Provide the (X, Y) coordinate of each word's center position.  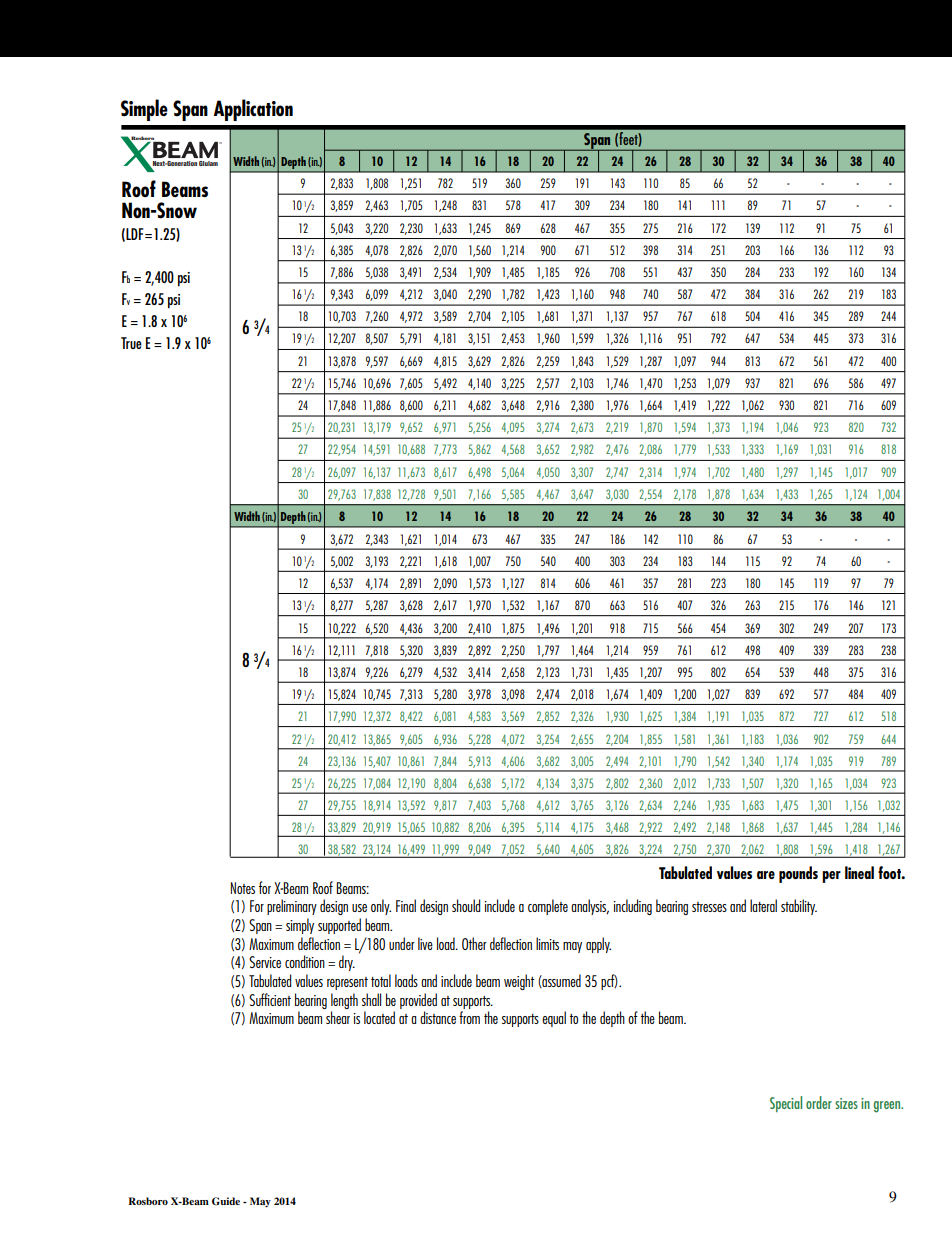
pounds (798, 874)
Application (253, 110)
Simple (144, 110)
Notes (243, 888)
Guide (226, 1201)
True (131, 343)
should (466, 905)
